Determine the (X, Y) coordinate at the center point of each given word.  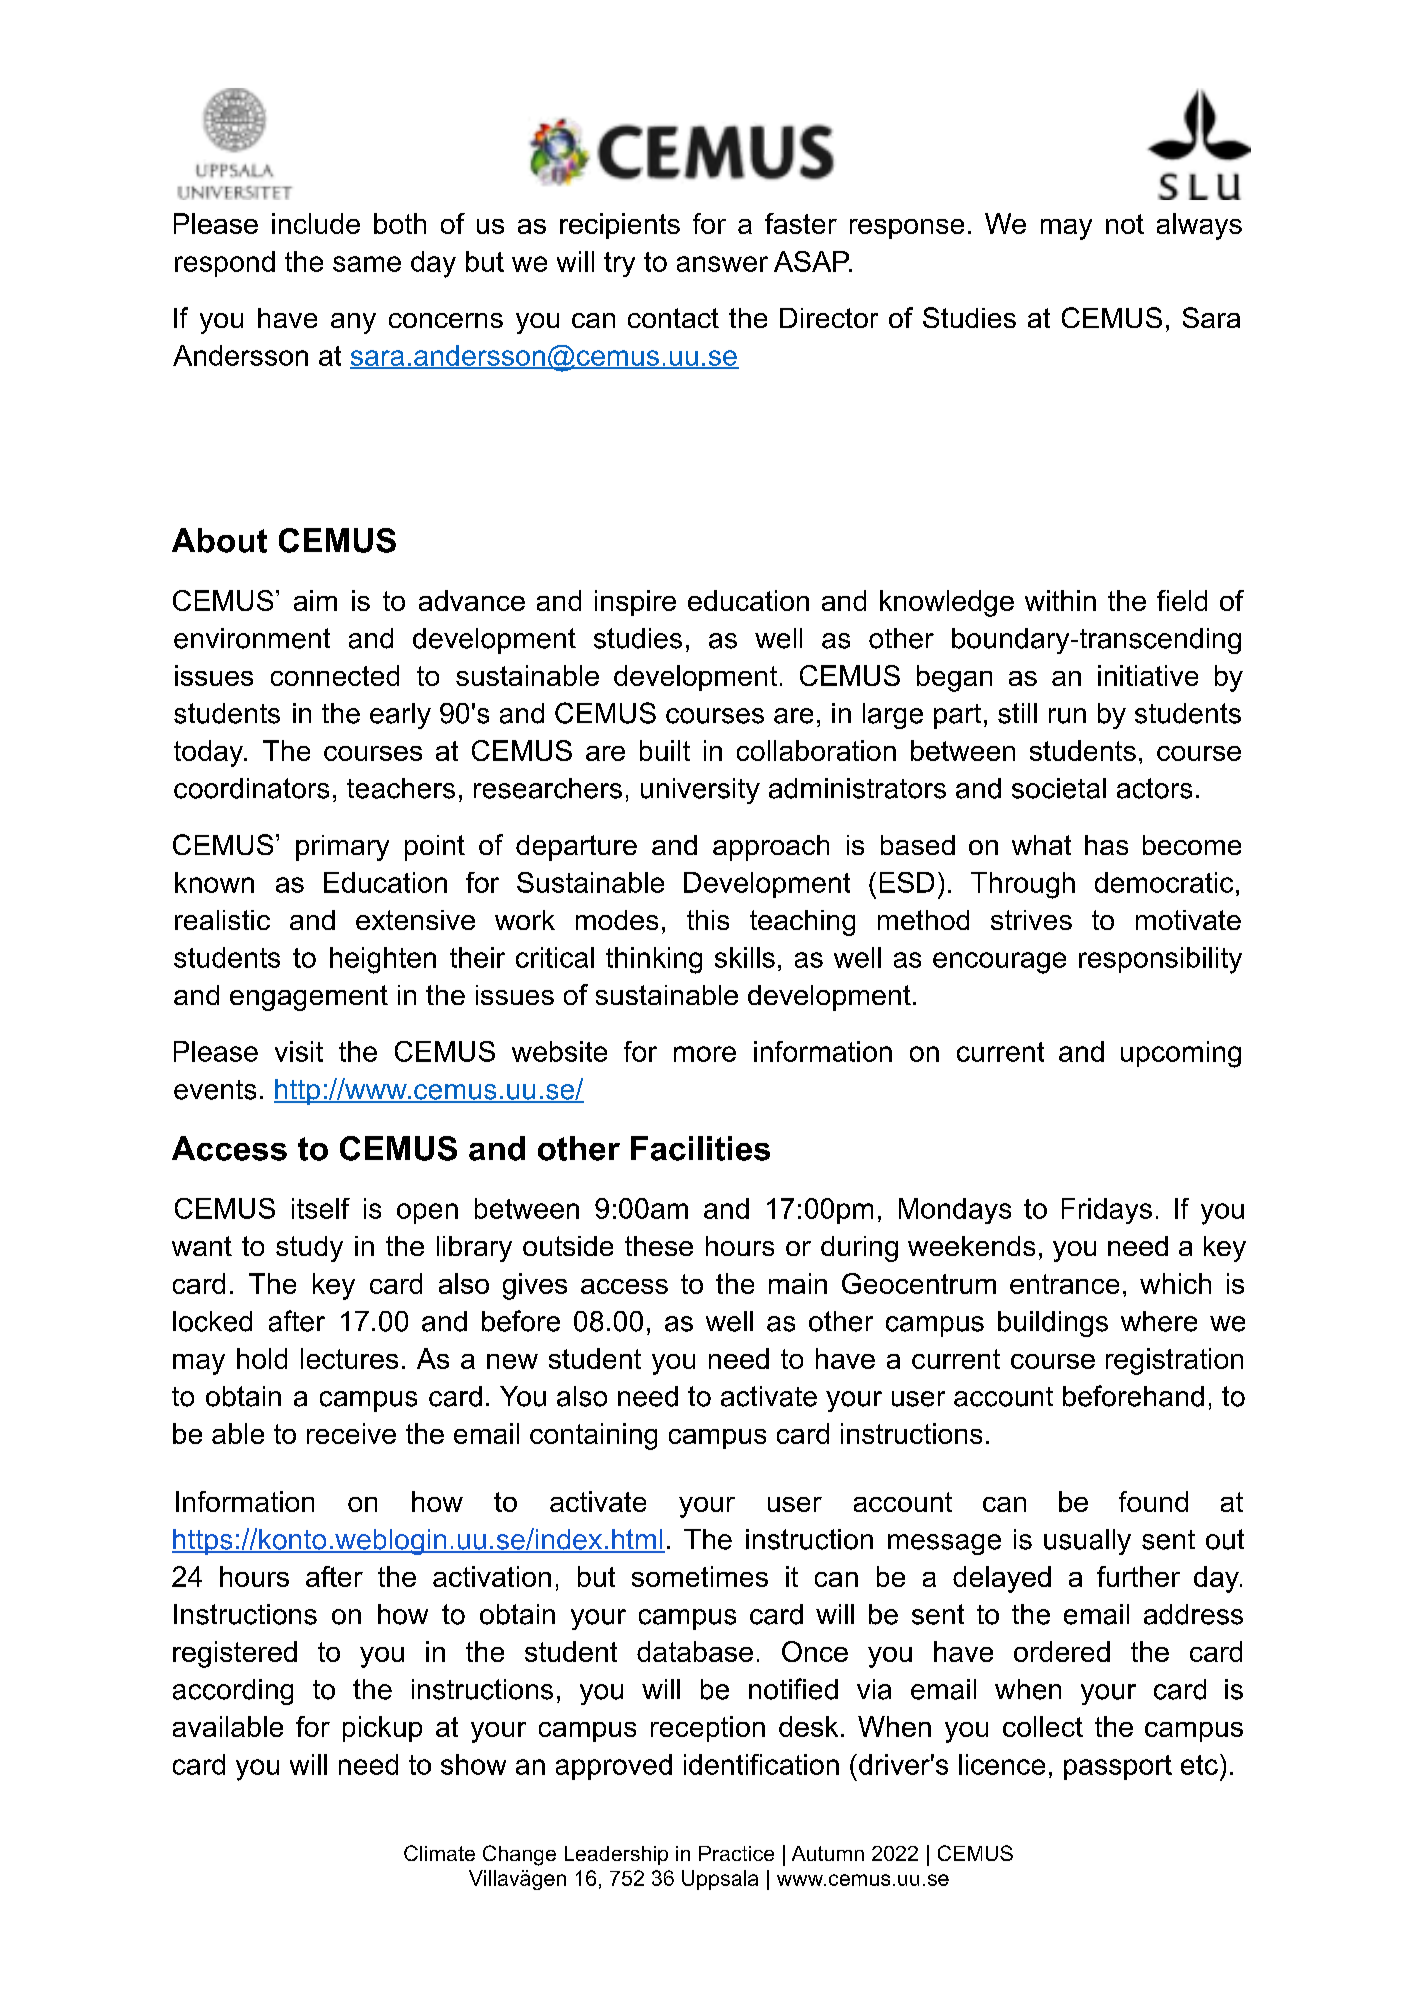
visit (299, 1051)
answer (722, 264)
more (705, 1054)
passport (1118, 1767)
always (1199, 226)
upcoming (1181, 1054)
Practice (736, 1853)
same (367, 264)
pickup (382, 1729)
